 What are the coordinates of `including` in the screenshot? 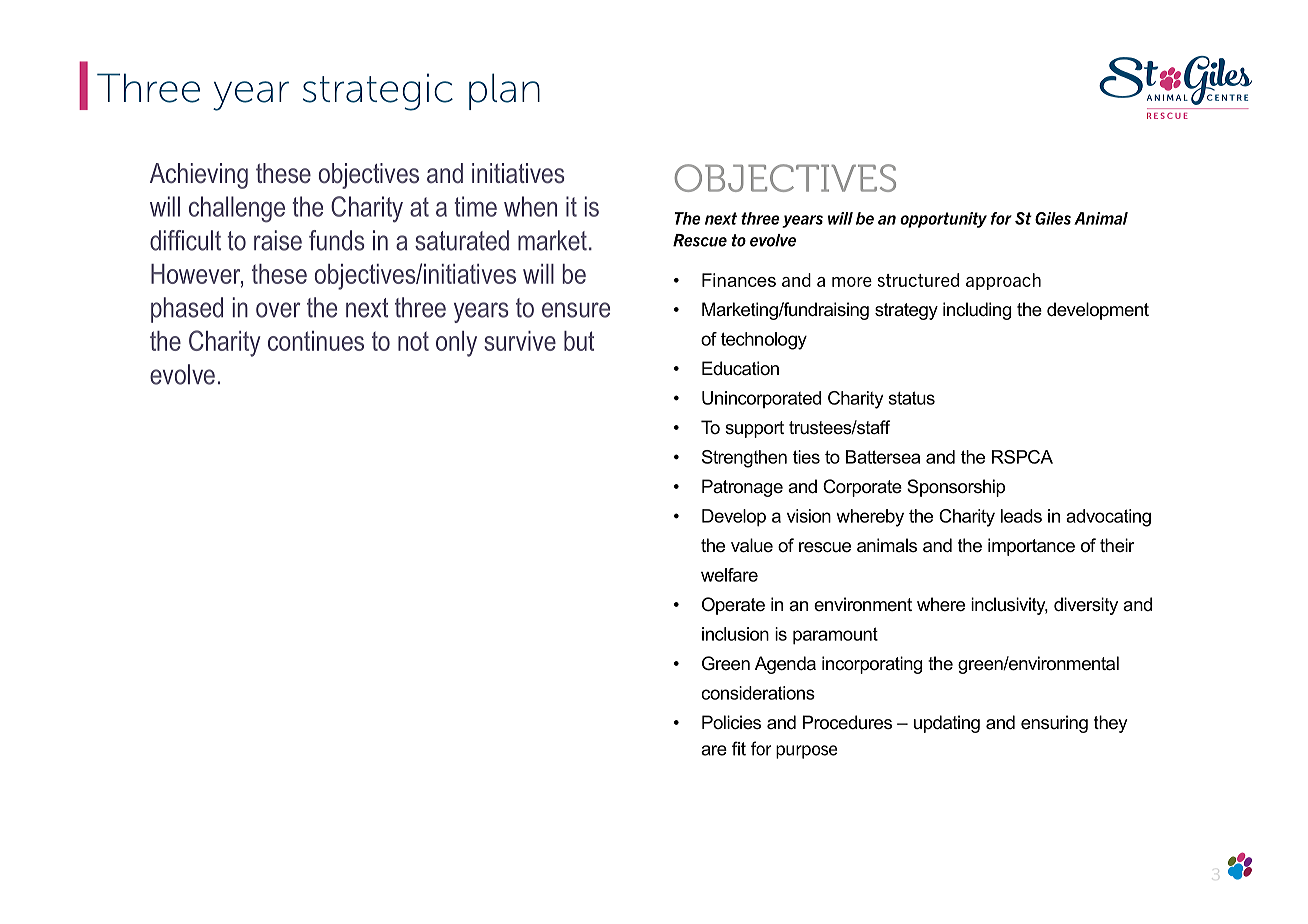 It's located at (977, 311).
